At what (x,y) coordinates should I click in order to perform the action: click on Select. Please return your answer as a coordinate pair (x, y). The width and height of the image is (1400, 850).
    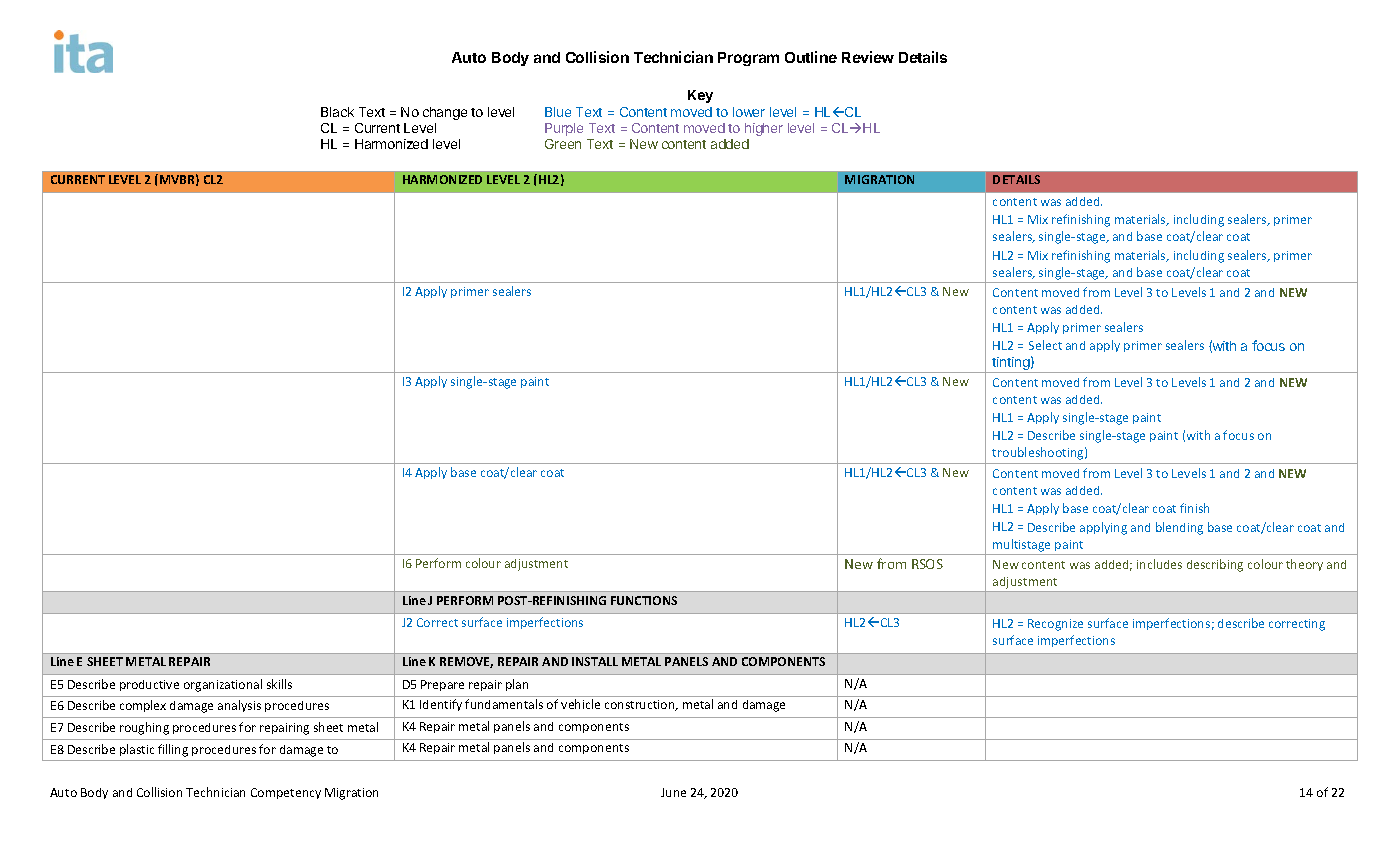
    Looking at the image, I should click on (1045, 345).
